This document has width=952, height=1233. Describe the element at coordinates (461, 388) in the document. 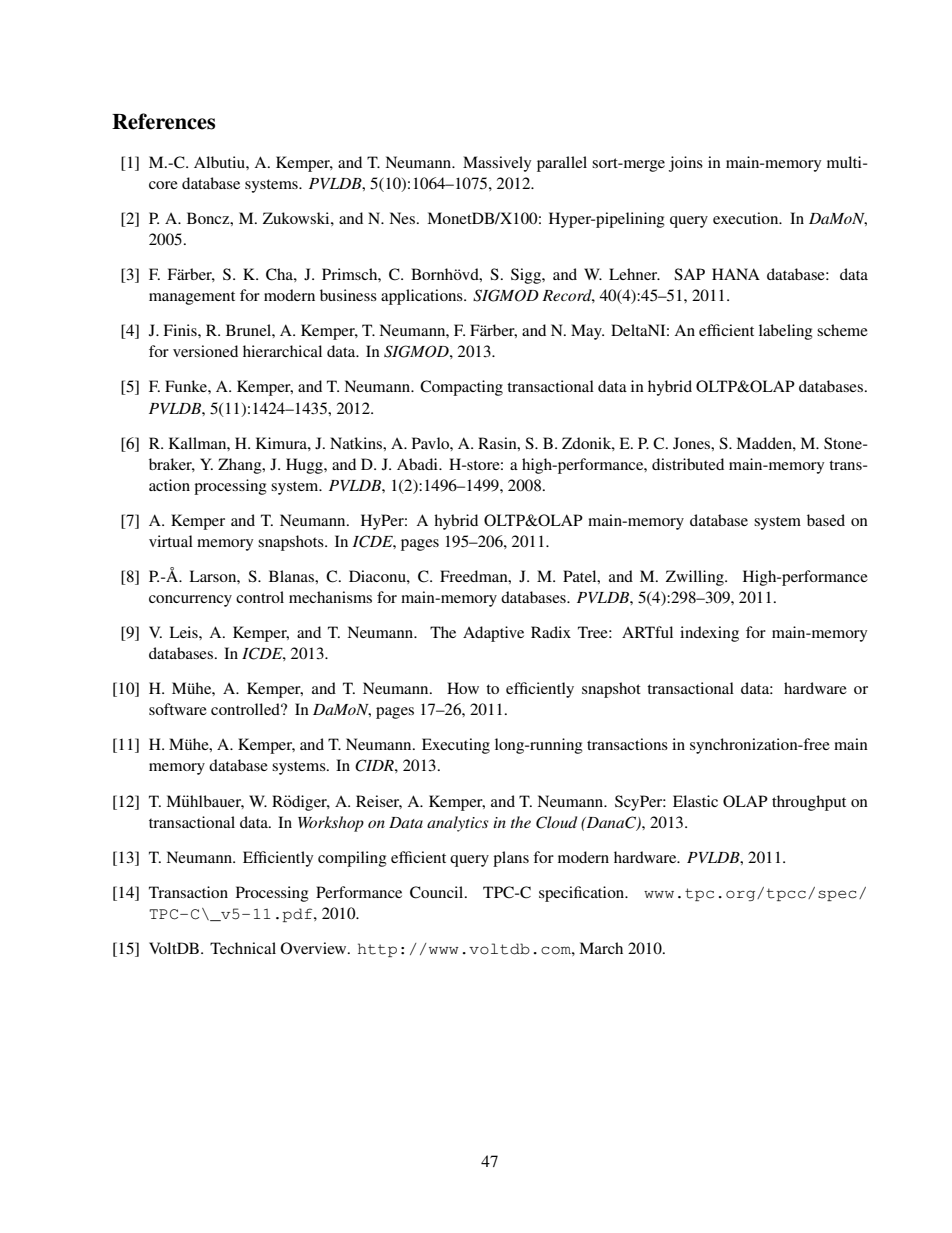

I see `Compacting` at that location.
